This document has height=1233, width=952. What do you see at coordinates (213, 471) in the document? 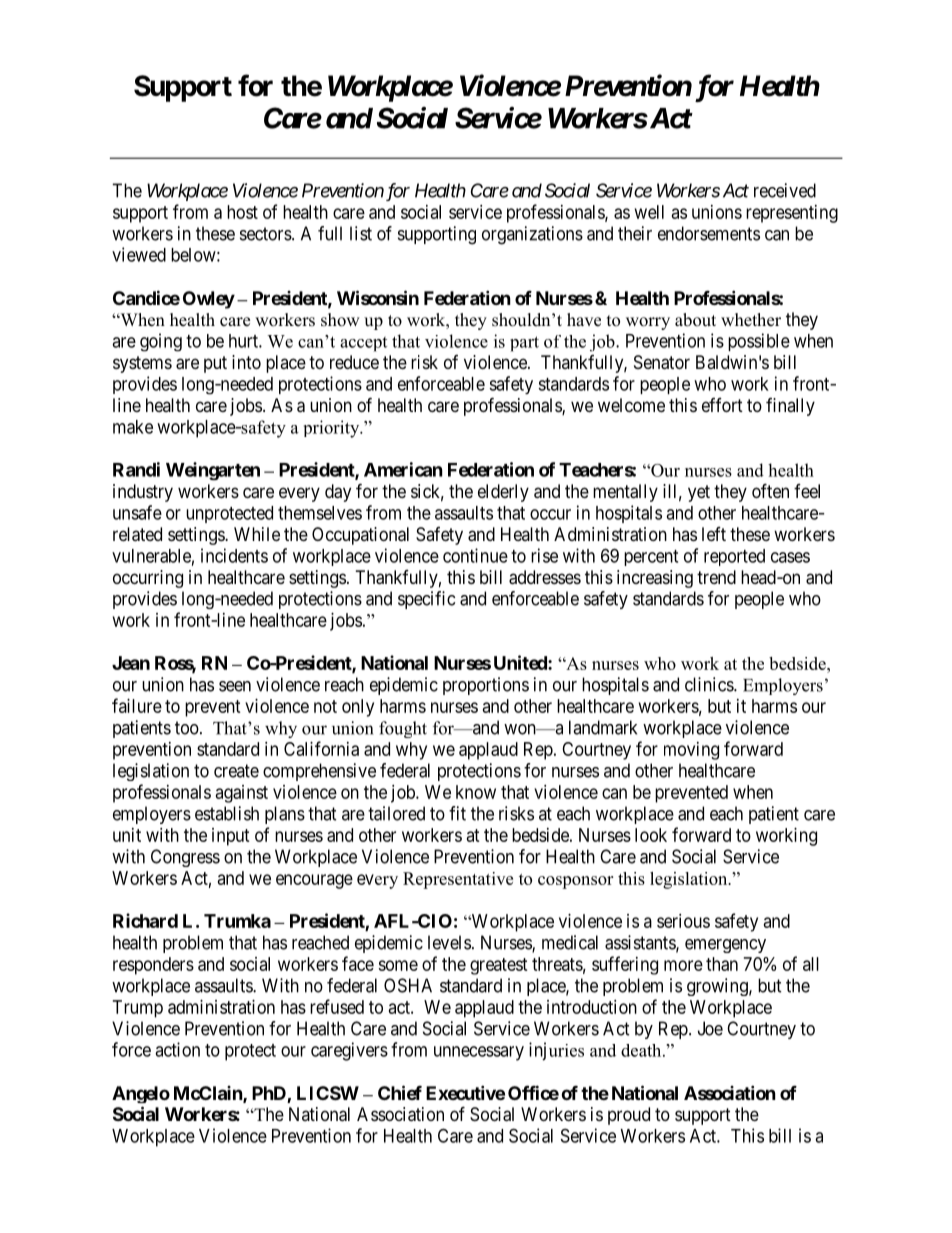
I see `Weingarten` at bounding box center [213, 471].
